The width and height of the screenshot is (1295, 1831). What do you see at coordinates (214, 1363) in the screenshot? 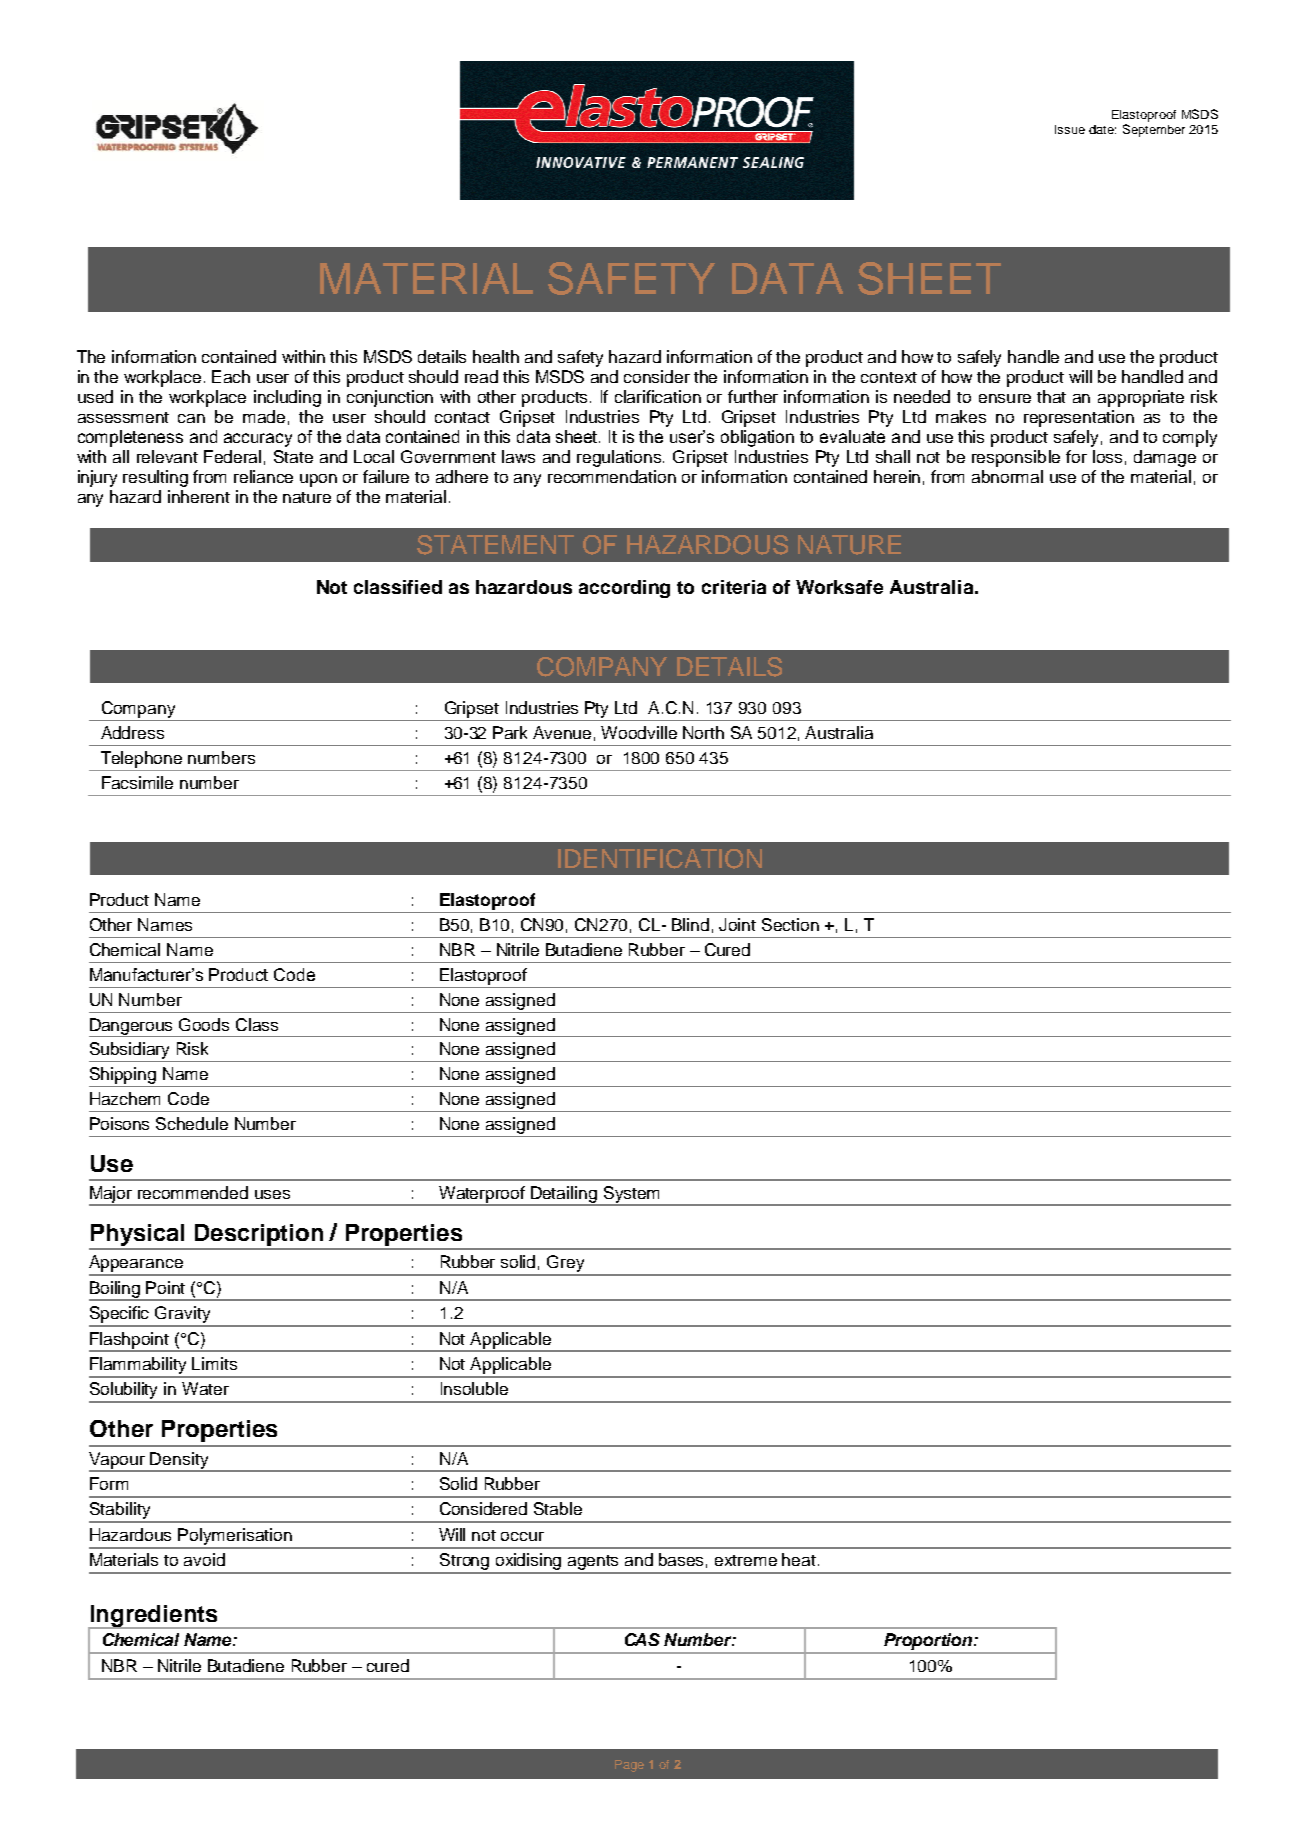
I see `Limits` at bounding box center [214, 1363].
